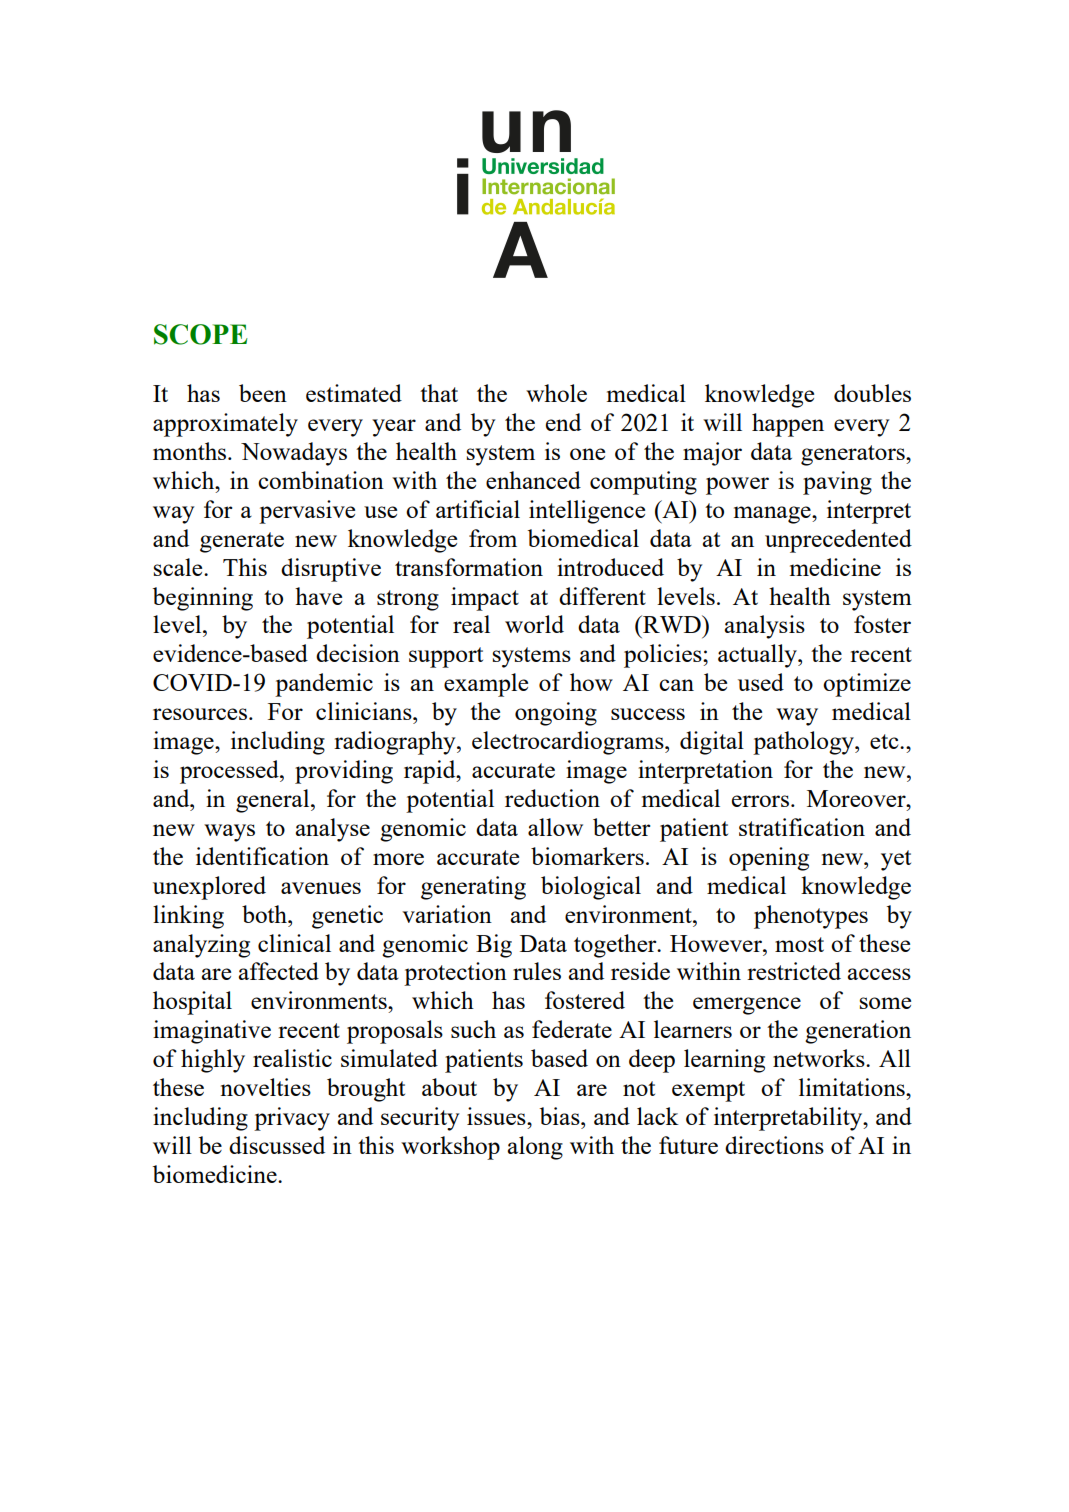  I want to click on doubles, so click(872, 393).
